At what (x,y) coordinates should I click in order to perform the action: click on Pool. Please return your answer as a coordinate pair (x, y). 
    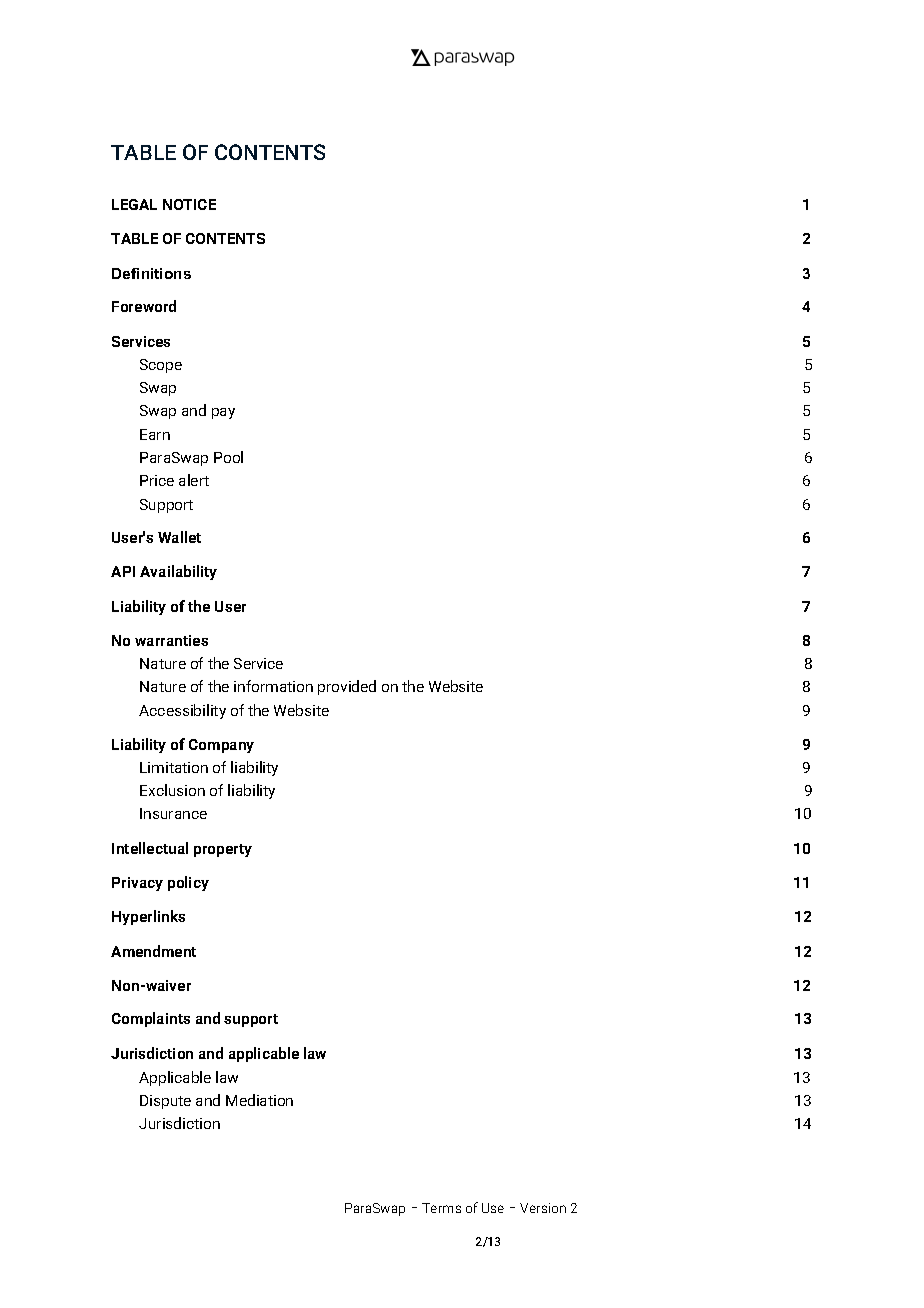
    Looking at the image, I should click on (228, 457).
